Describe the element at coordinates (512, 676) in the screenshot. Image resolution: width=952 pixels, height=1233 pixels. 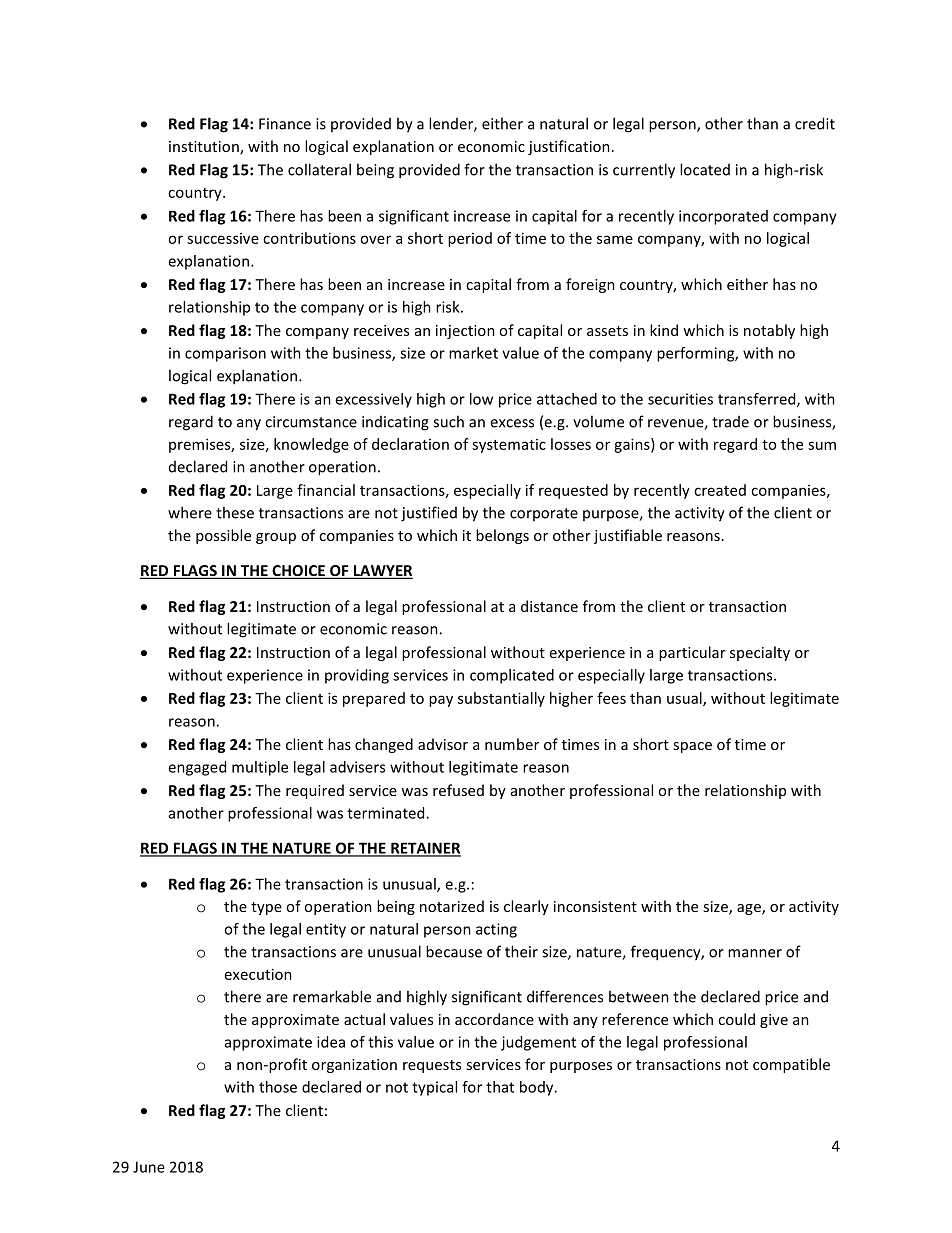
I see `complicated` at that location.
